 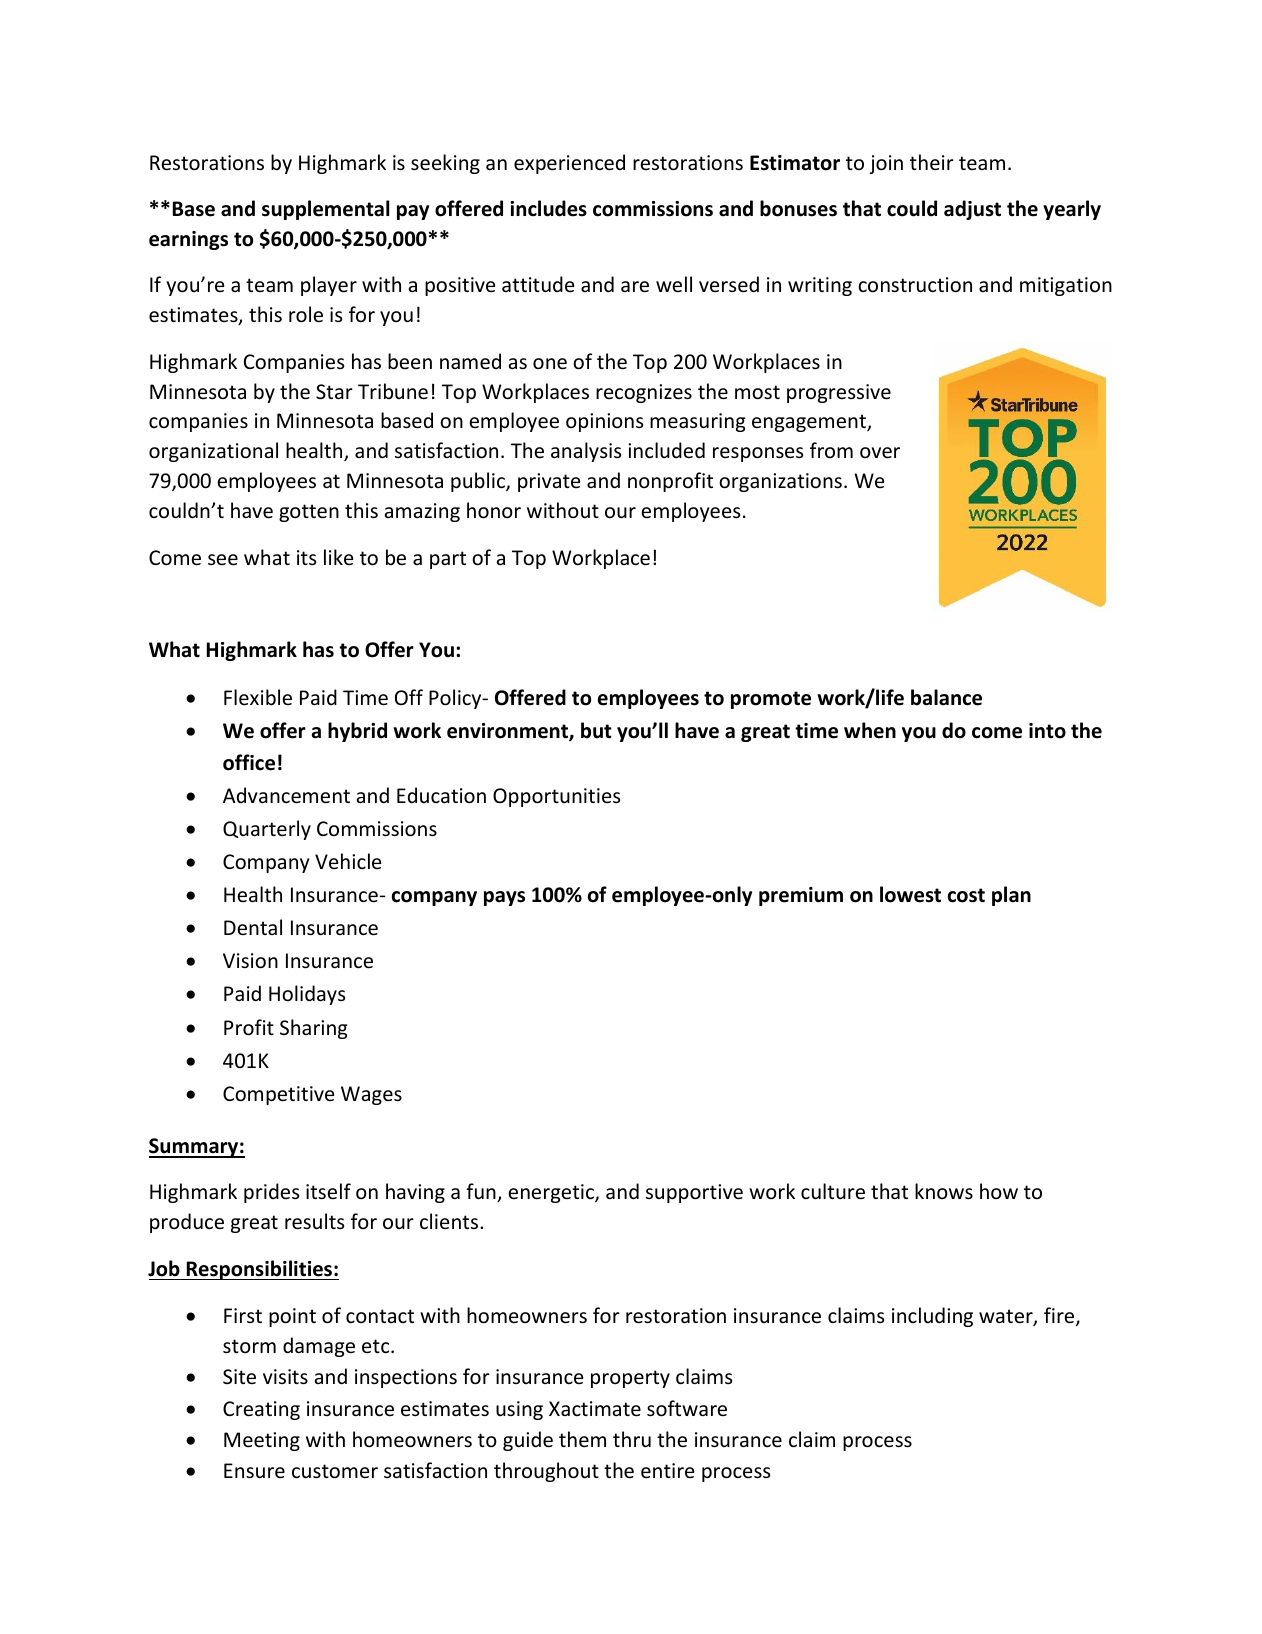 What do you see at coordinates (966, 895) in the screenshot?
I see `cost` at bounding box center [966, 895].
